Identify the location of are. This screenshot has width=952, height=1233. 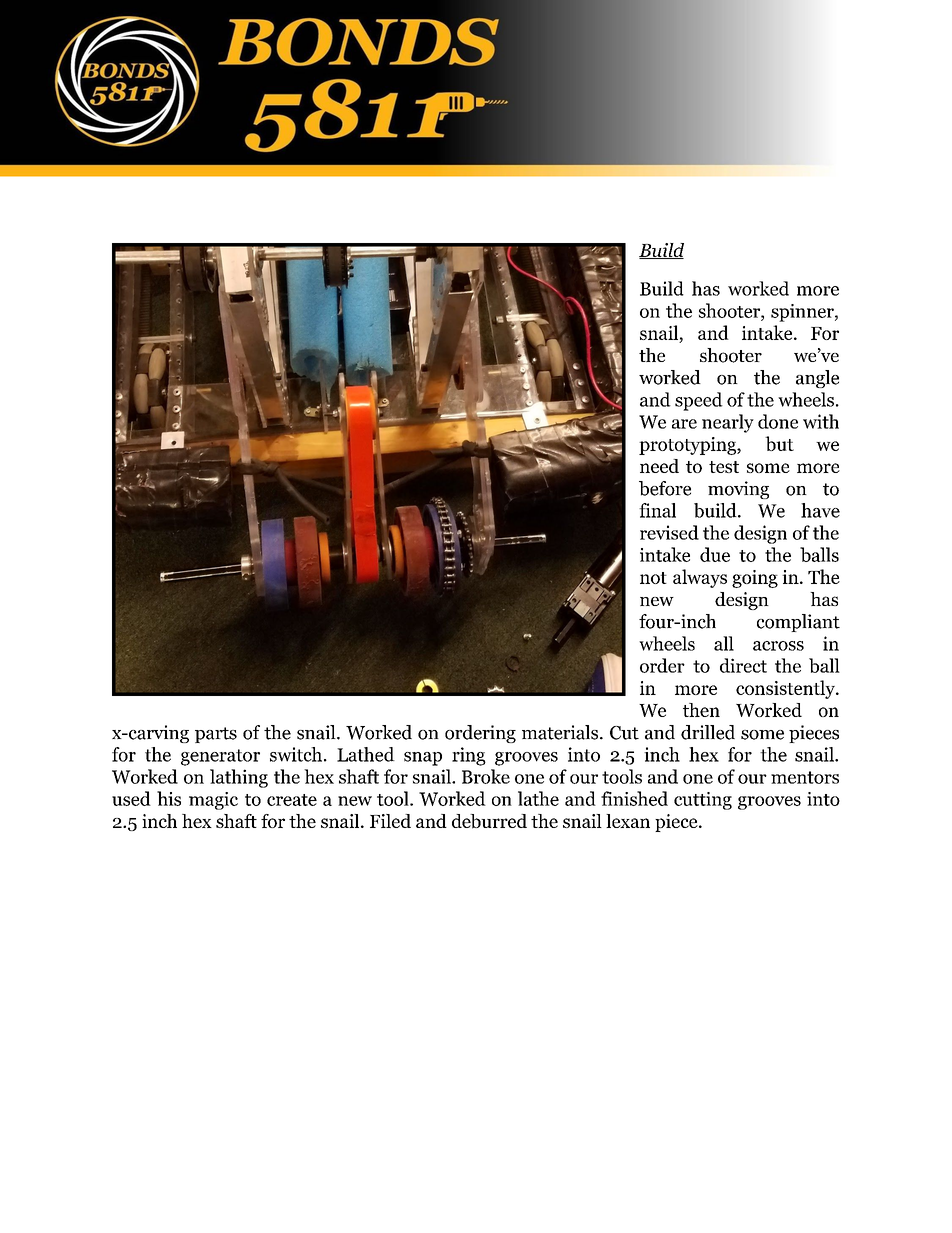
(684, 424).
